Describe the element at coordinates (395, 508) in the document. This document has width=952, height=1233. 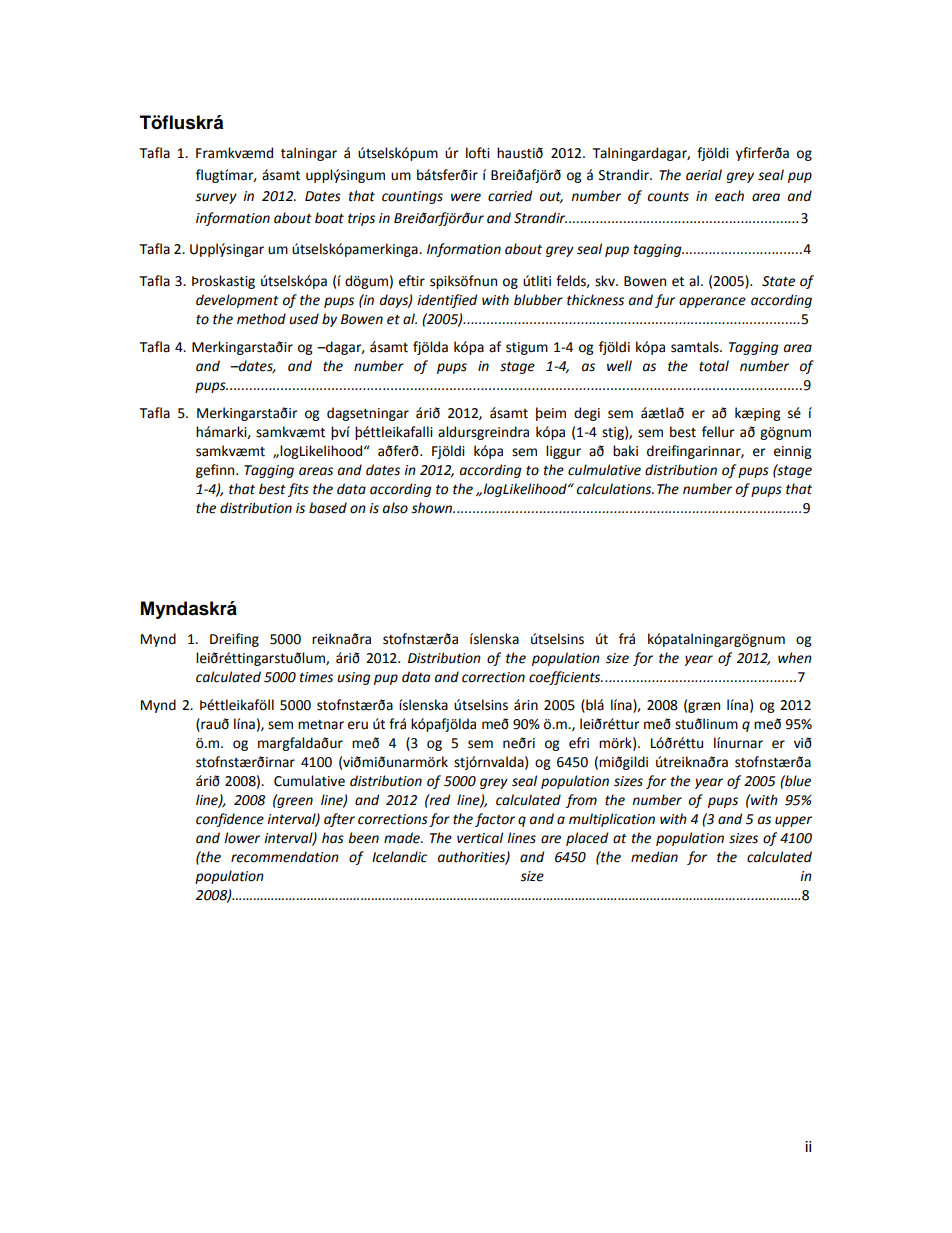
I see `also` at that location.
